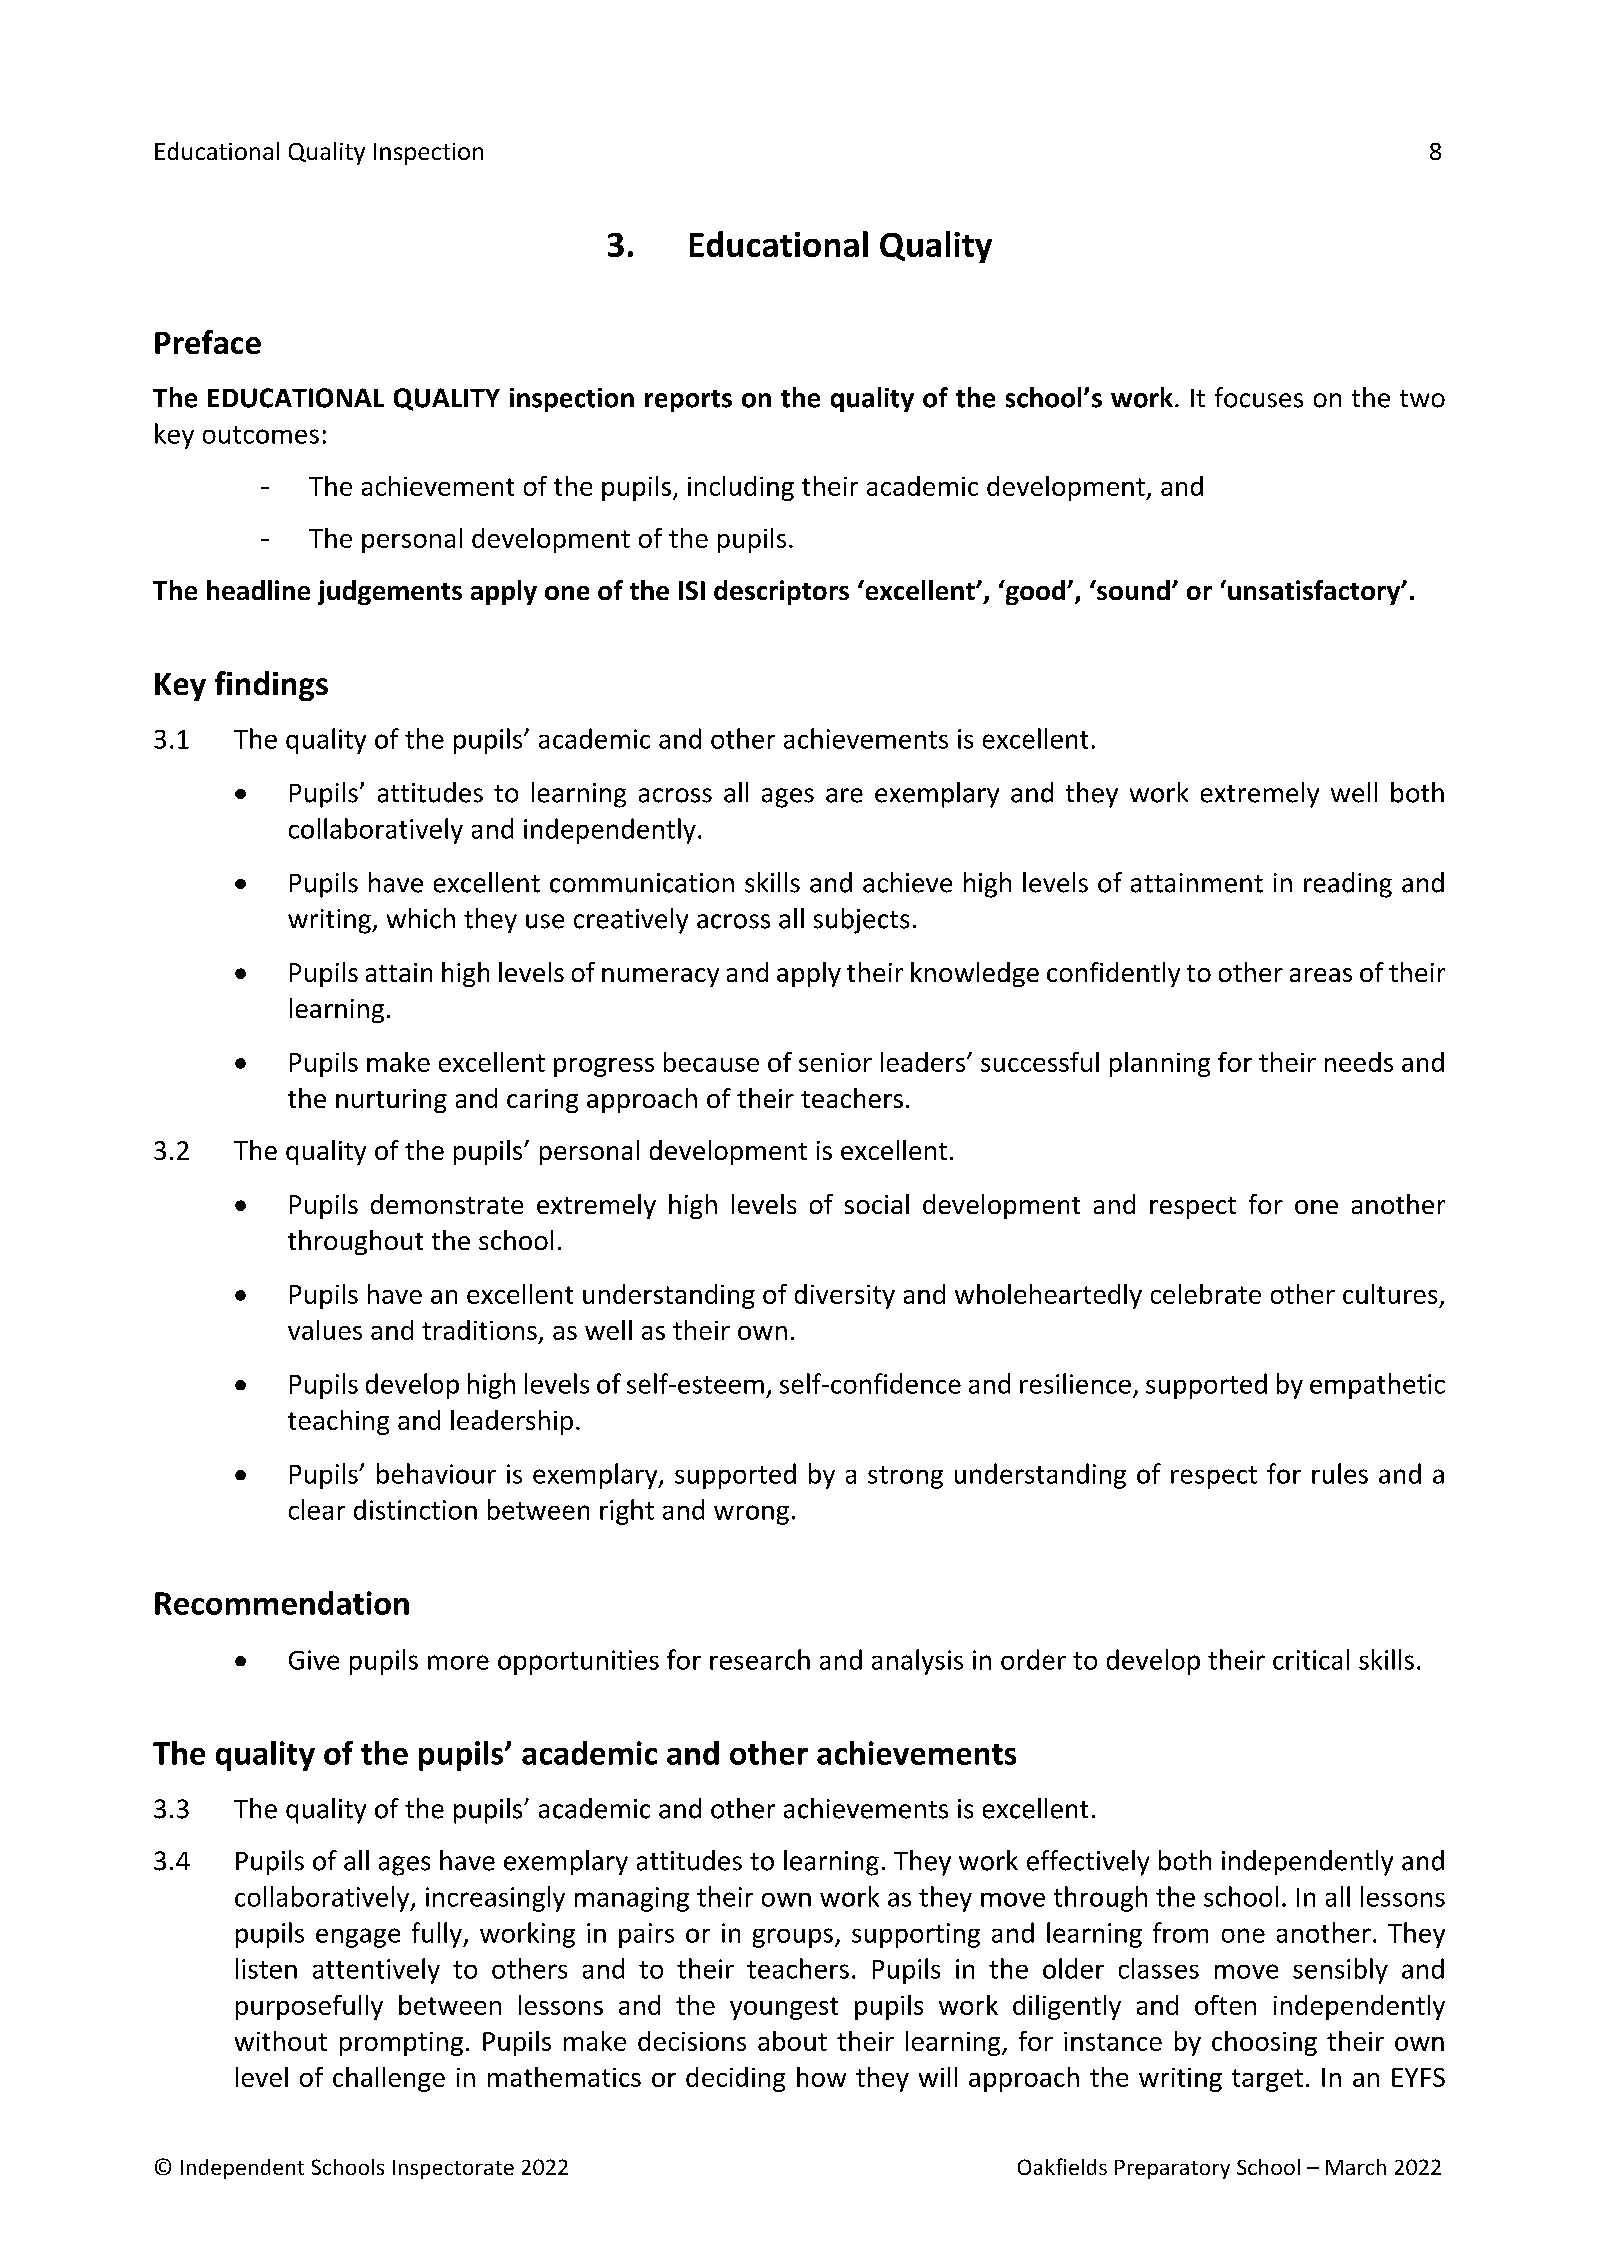 This screenshot has width=1599, height=2262. Describe the element at coordinates (325, 1330) in the screenshot. I see `values` at that location.
